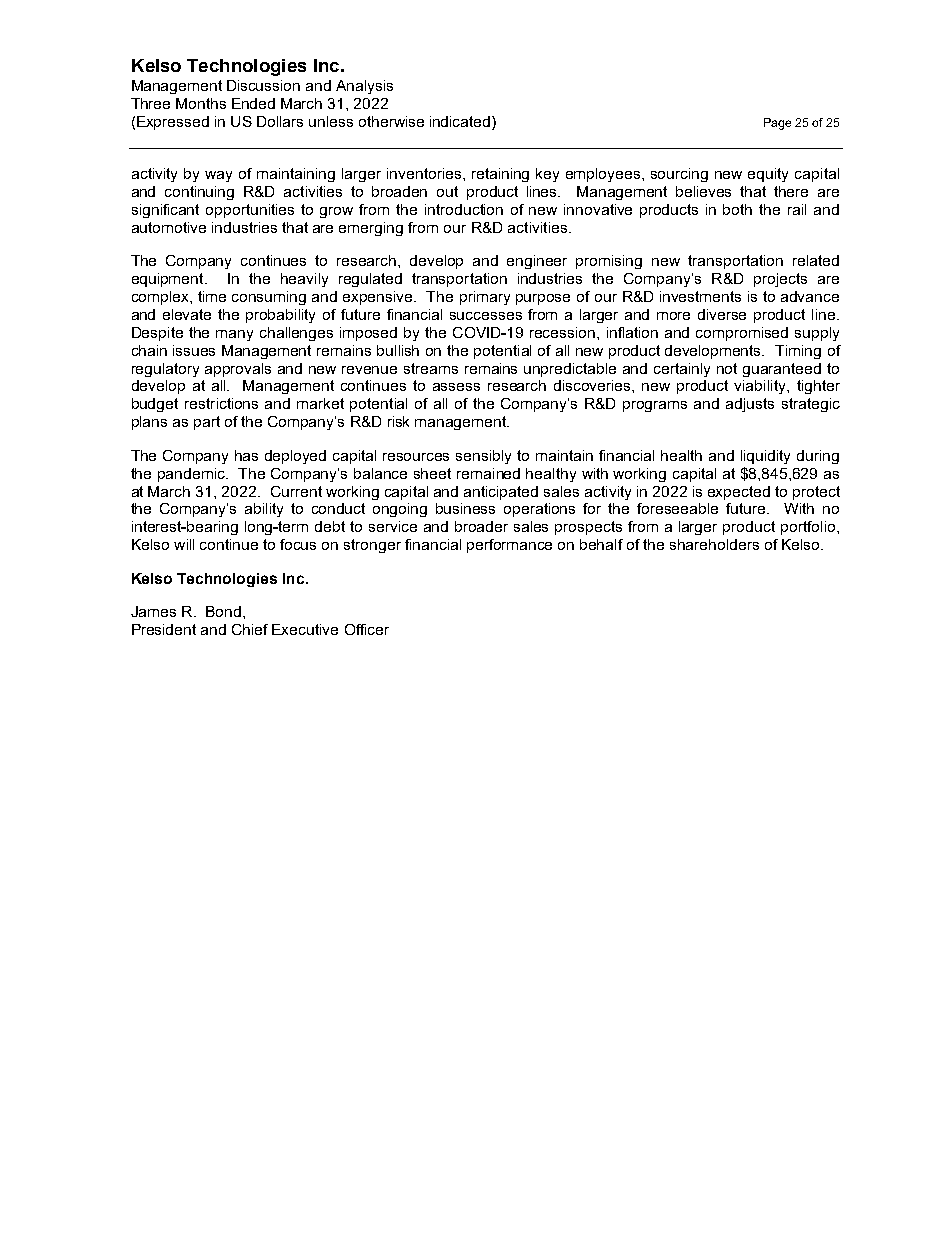  Describe the element at coordinates (461, 121) in the image. I see `indicated` at that location.
